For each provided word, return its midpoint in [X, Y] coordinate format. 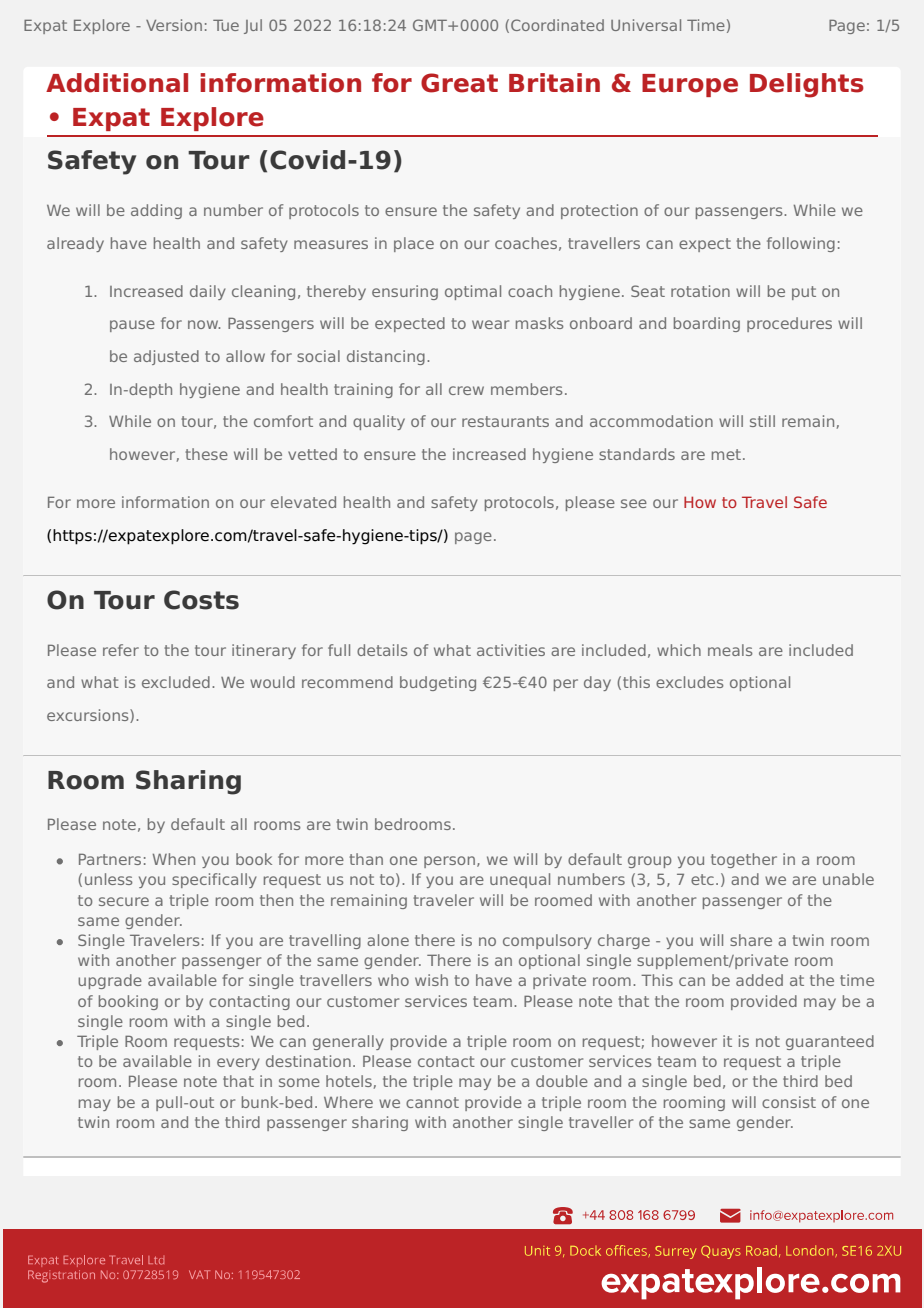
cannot [432, 1102]
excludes [690, 682]
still [762, 421]
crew [466, 390]
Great [459, 83]
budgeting [438, 683]
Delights [807, 85]
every [238, 1064]
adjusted [166, 357]
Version [174, 25]
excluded [176, 682]
